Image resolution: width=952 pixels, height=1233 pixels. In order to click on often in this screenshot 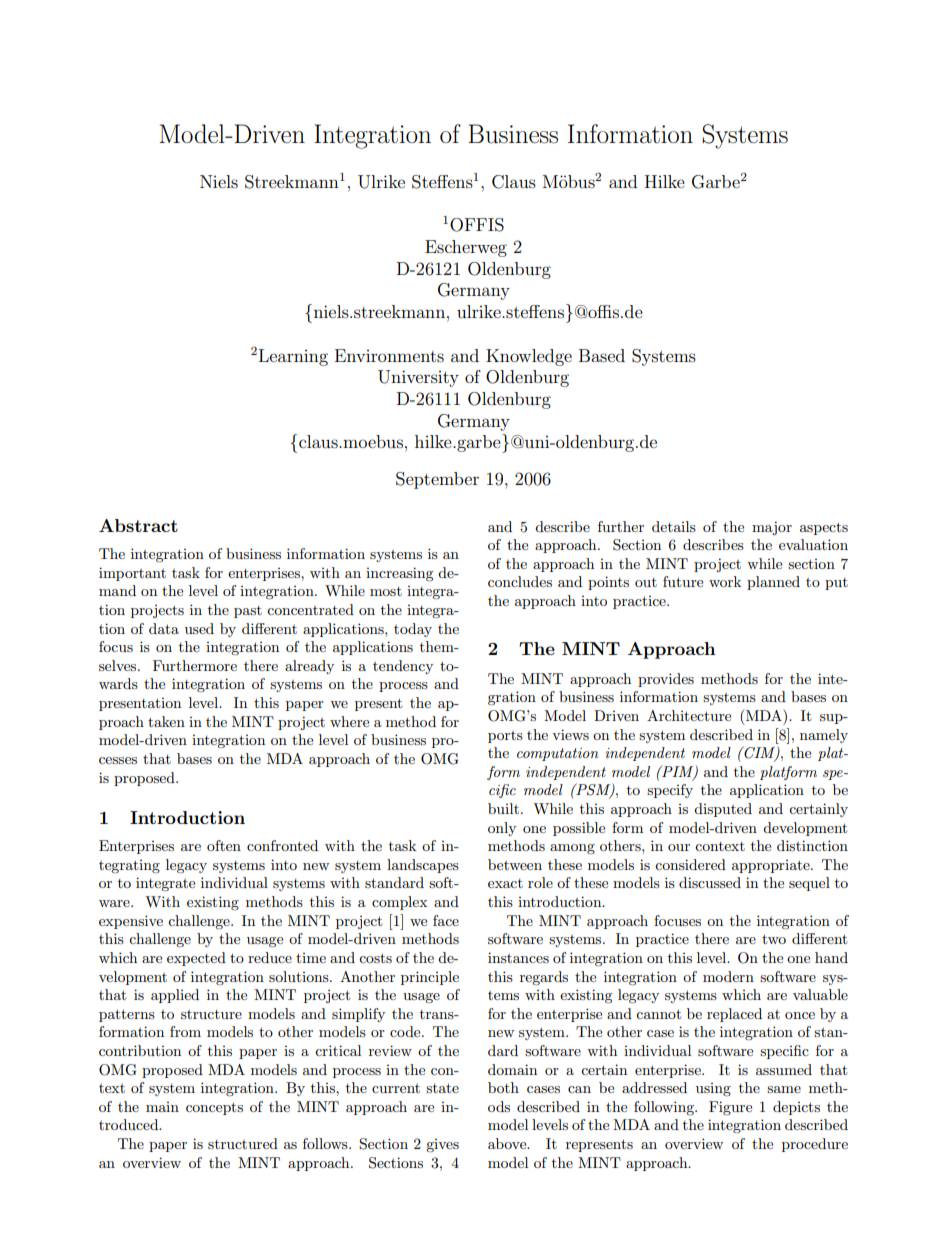, I will do `click(224, 845)`.
